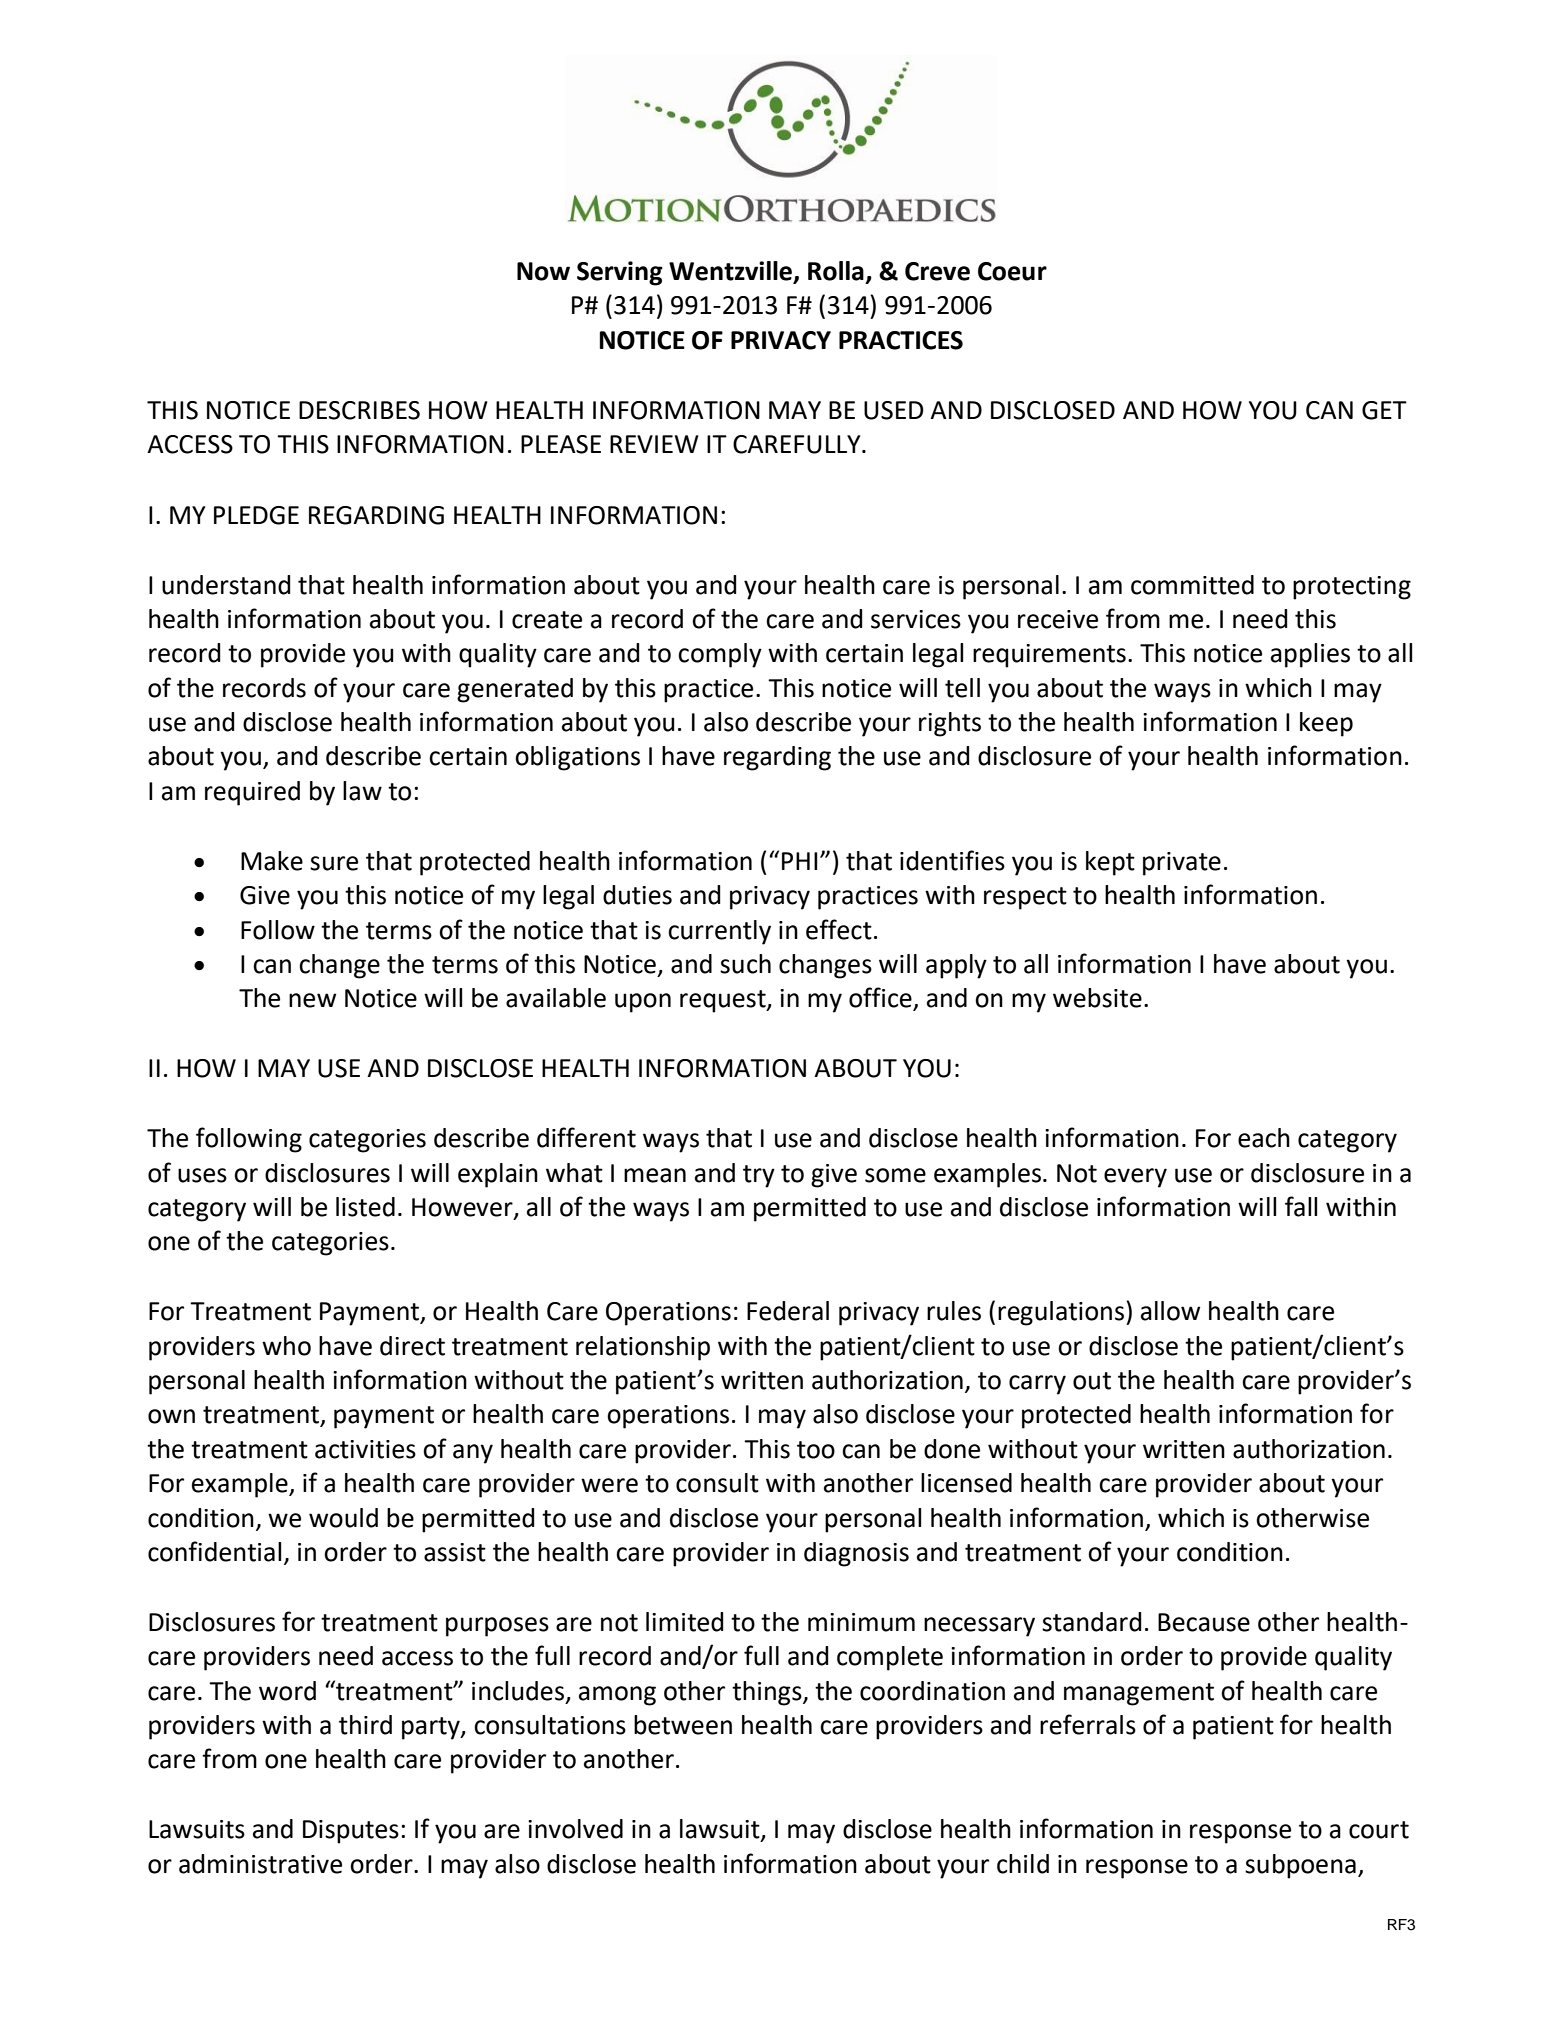 This screenshot has width=1565, height=2025. Describe the element at coordinates (286, 1346) in the screenshot. I see `who` at that location.
